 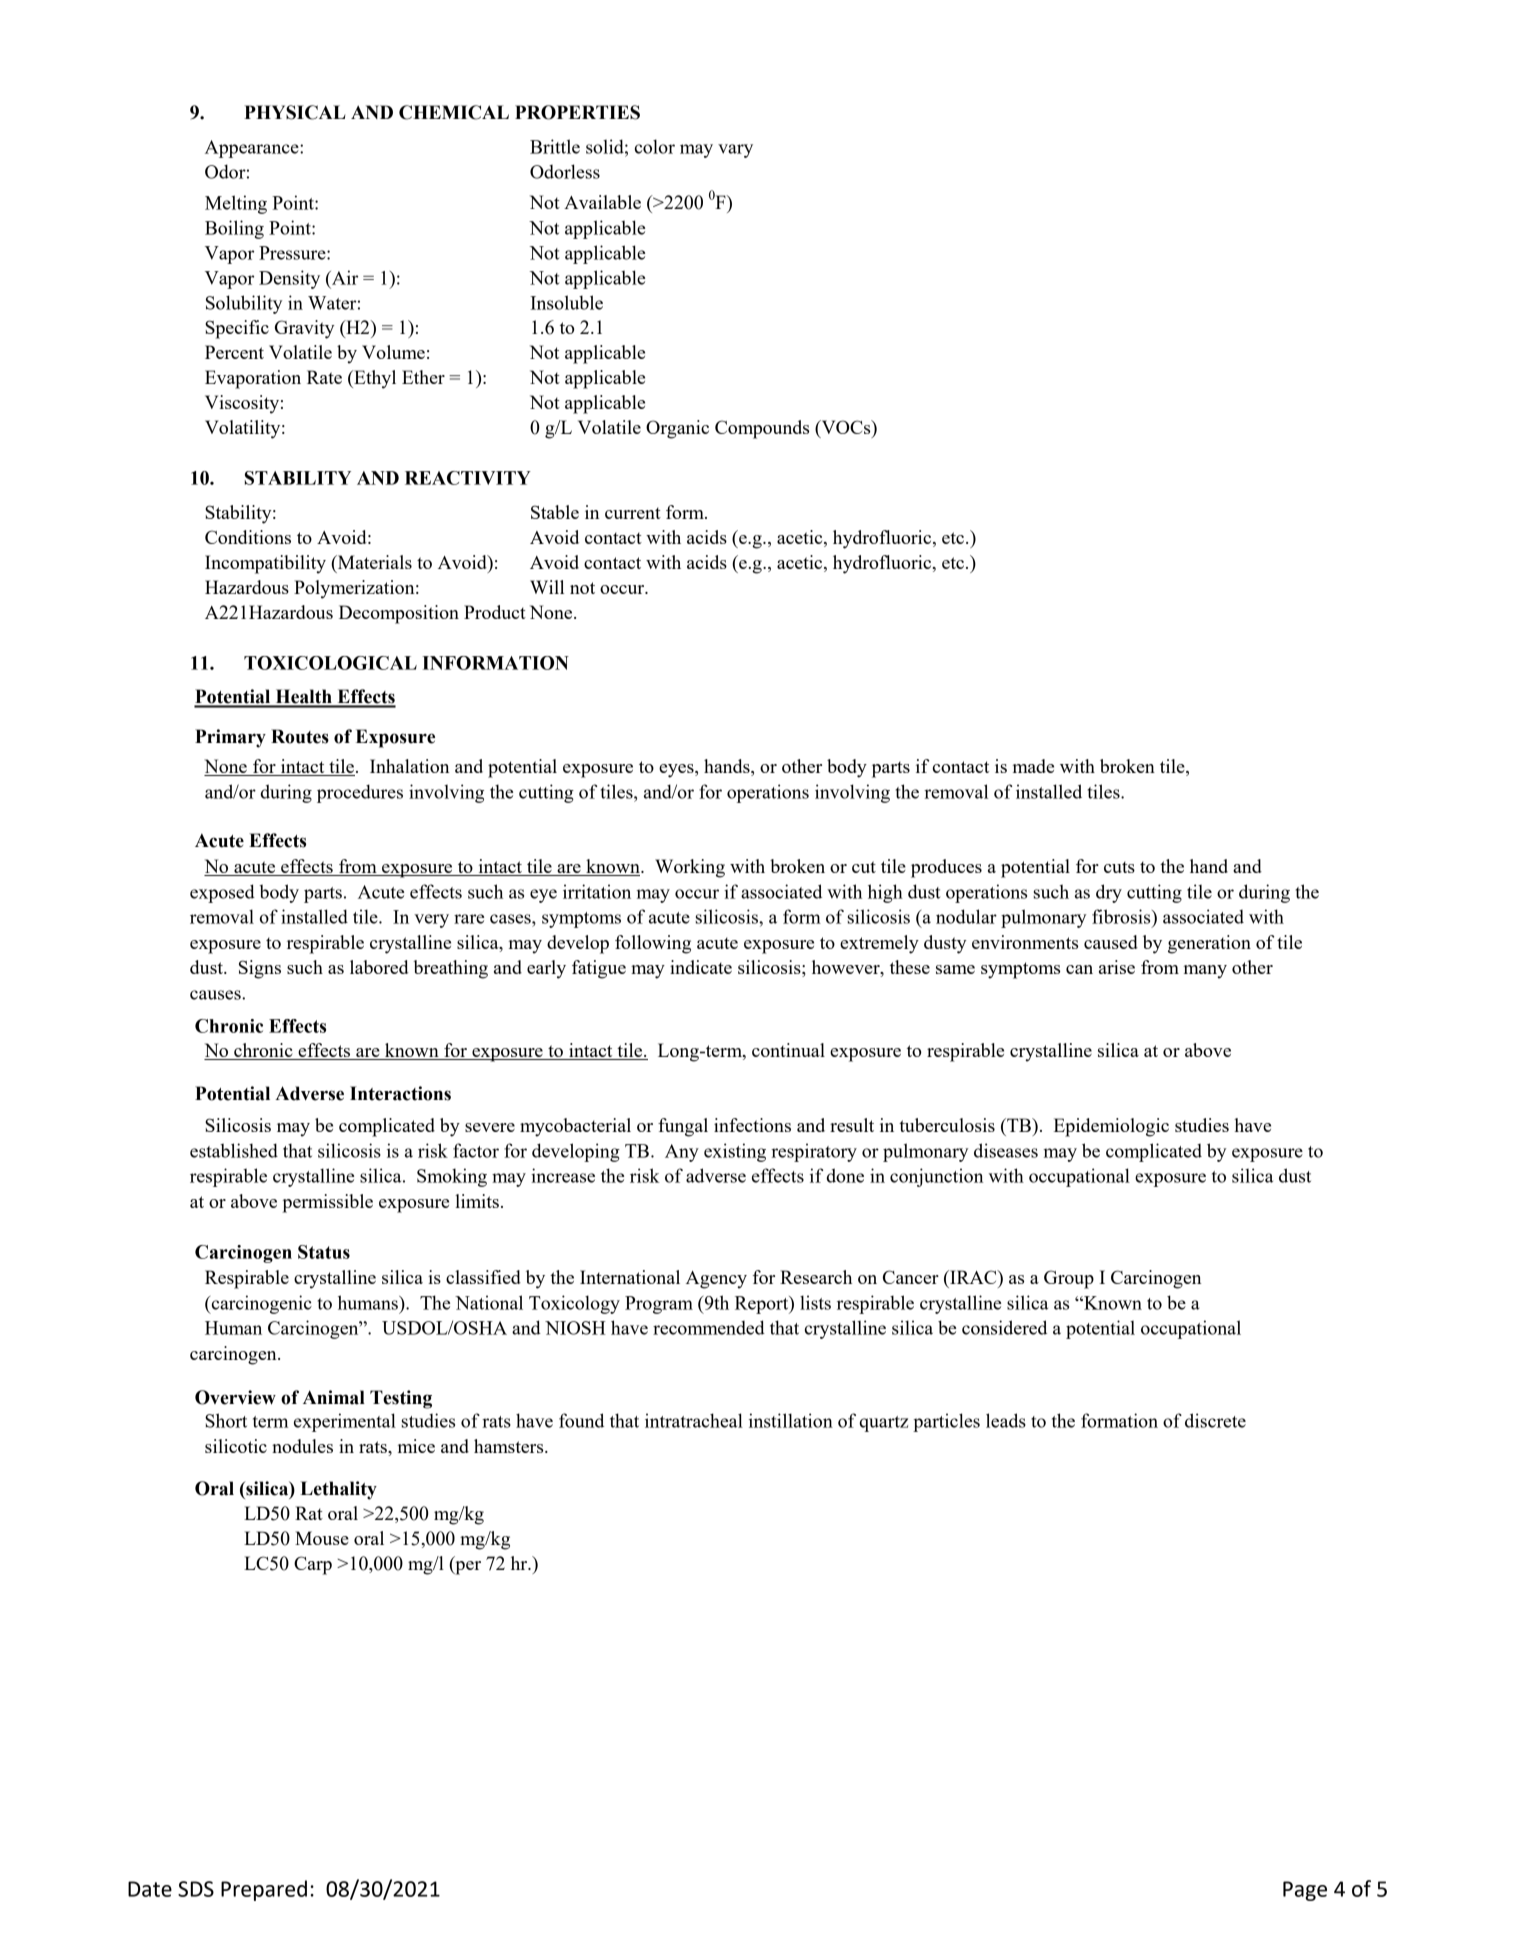 I want to click on Prepared, so click(x=264, y=1890).
